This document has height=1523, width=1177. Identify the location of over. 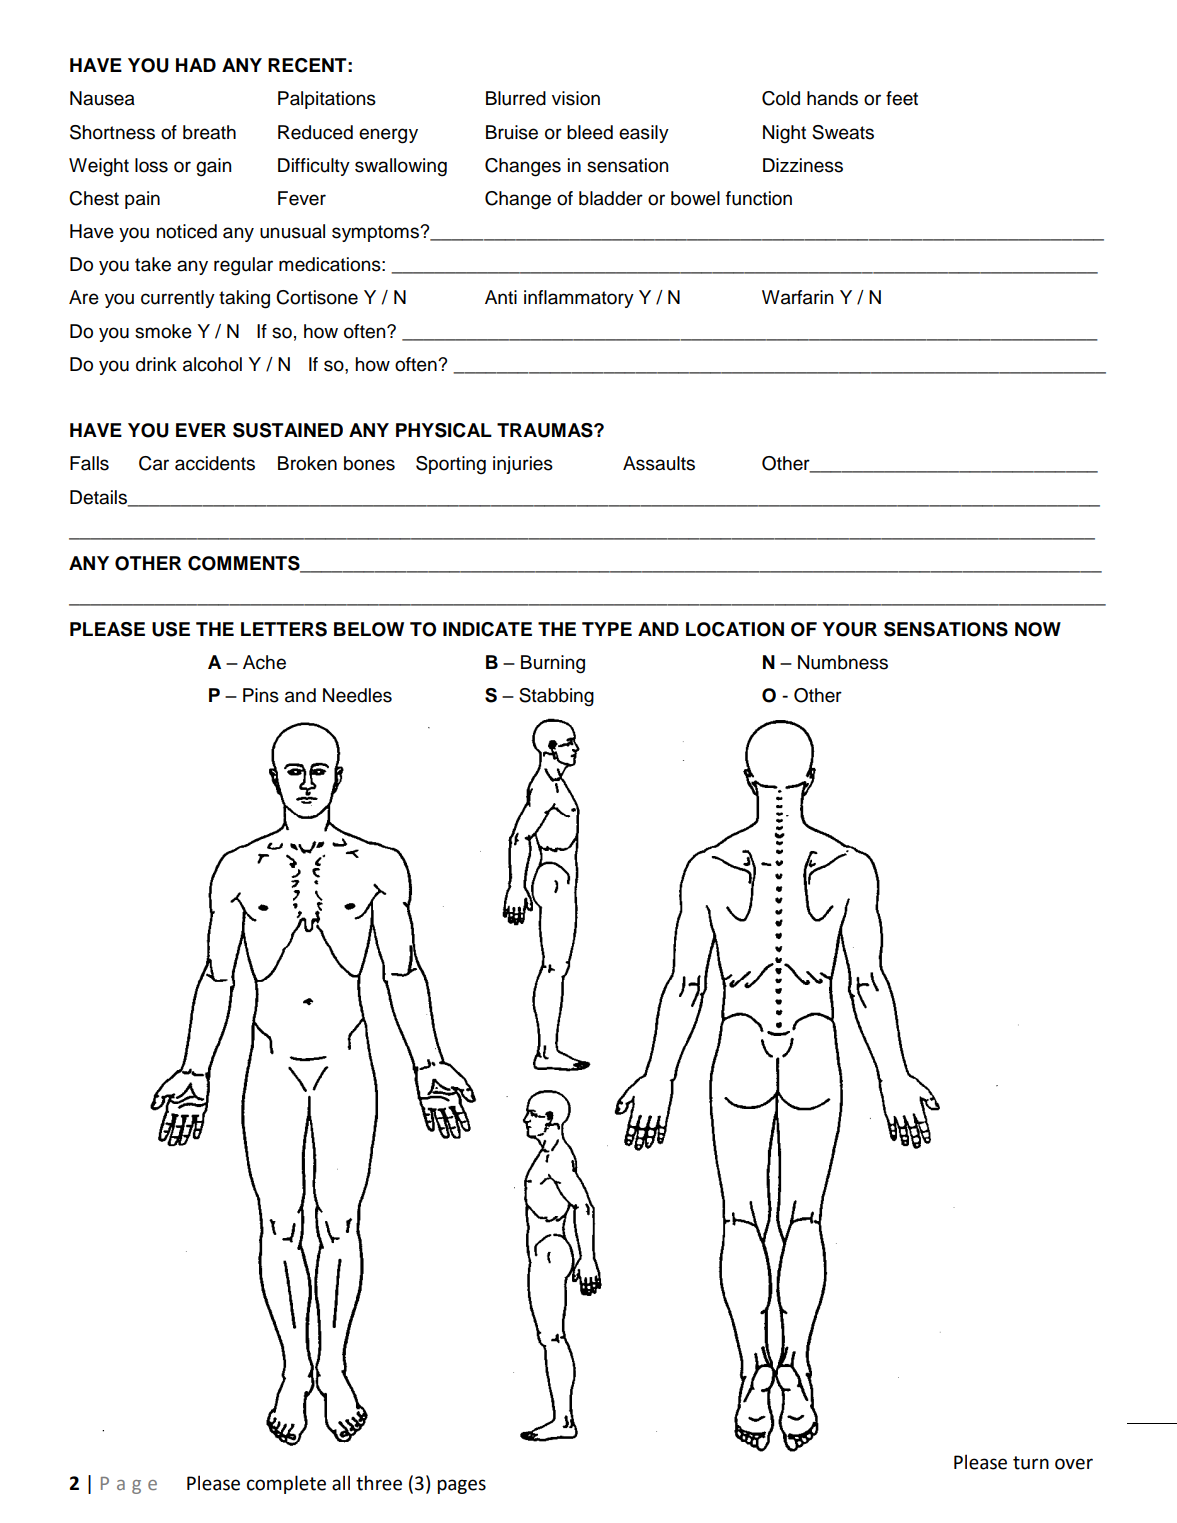
(1074, 1464).
